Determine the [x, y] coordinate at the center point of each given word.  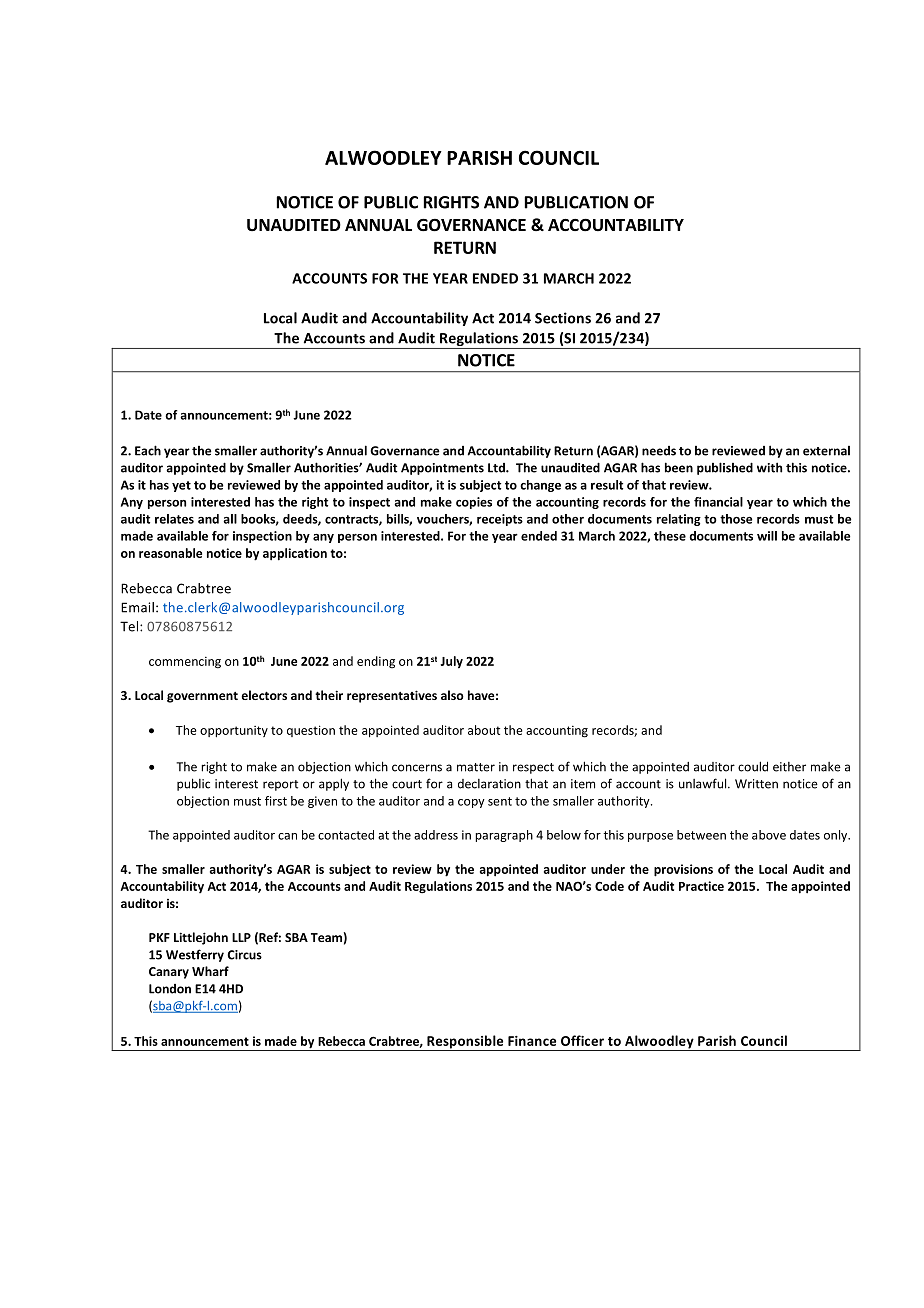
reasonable [170, 553]
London [170, 989]
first [276, 801]
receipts [500, 520]
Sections [563, 318]
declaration [489, 784]
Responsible [465, 1043]
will [767, 536]
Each [148, 450]
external [826, 451]
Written [756, 784]
